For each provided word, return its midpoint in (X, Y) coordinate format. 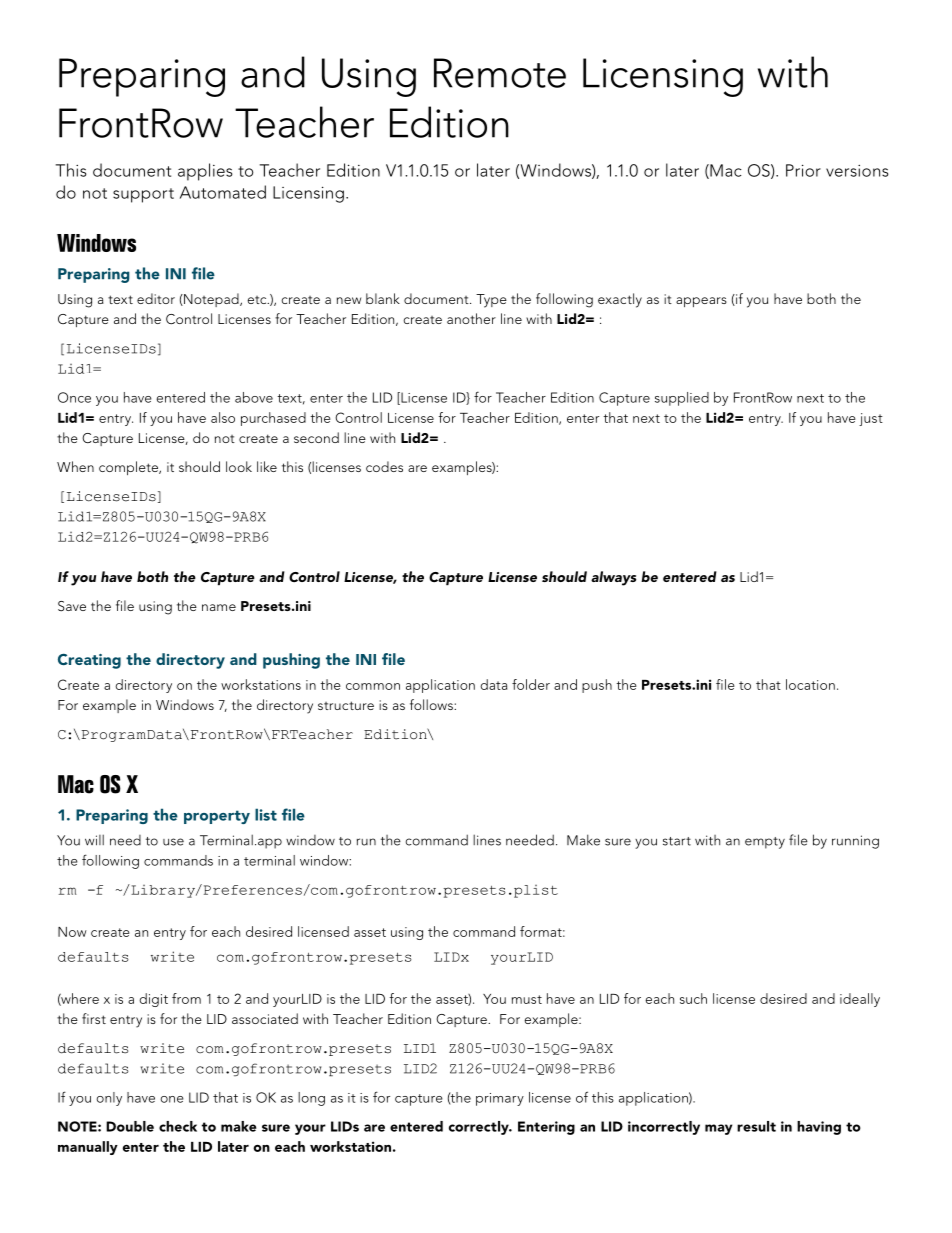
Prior (803, 170)
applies (205, 172)
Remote (500, 73)
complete (129, 468)
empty (765, 843)
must (527, 999)
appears (701, 302)
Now (72, 932)
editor (156, 298)
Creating (89, 661)
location (810, 684)
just (871, 419)
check (178, 1126)
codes (384, 466)
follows (432, 704)
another (471, 318)
